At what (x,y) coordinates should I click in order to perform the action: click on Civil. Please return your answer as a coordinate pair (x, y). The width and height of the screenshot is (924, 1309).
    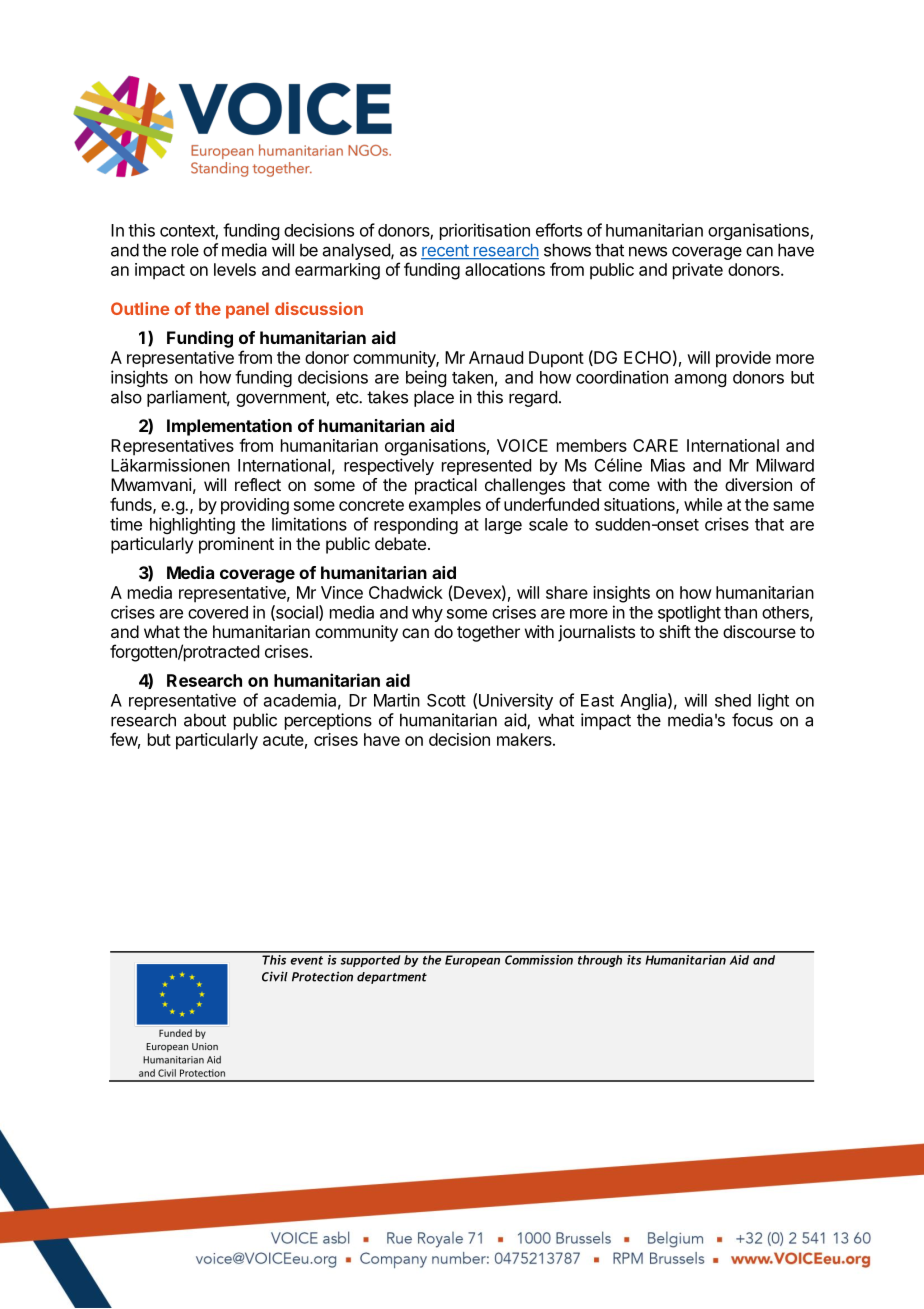
    Looking at the image, I should click on (275, 976).
